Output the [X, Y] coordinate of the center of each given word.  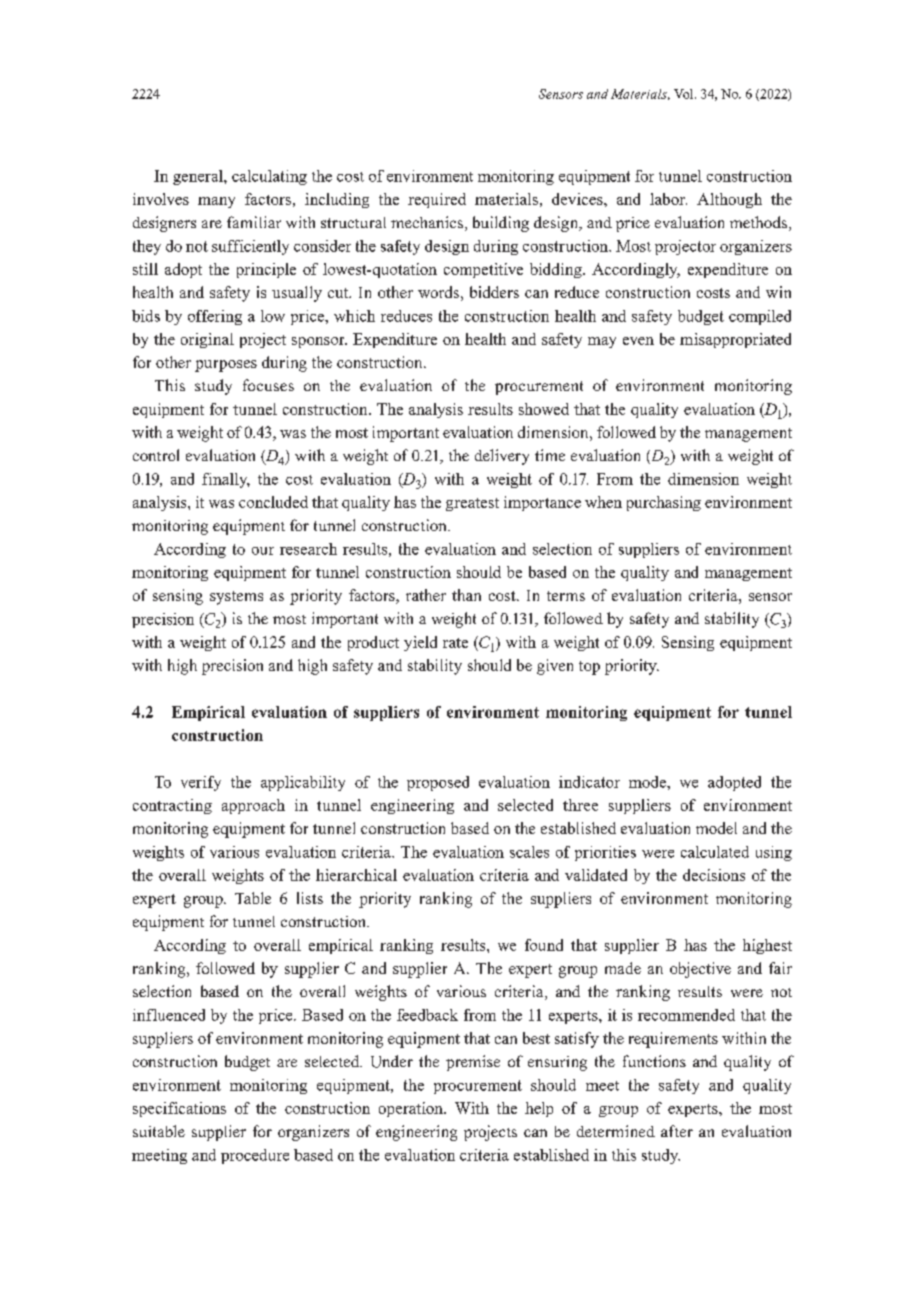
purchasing [664, 503]
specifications [179, 1109]
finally [226, 480]
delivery [502, 457]
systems [236, 598]
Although [729, 200]
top [589, 668]
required [437, 200]
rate [455, 643]
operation [412, 1109]
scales [529, 852]
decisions [714, 875]
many [216, 202]
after [677, 1131]
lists [310, 898]
